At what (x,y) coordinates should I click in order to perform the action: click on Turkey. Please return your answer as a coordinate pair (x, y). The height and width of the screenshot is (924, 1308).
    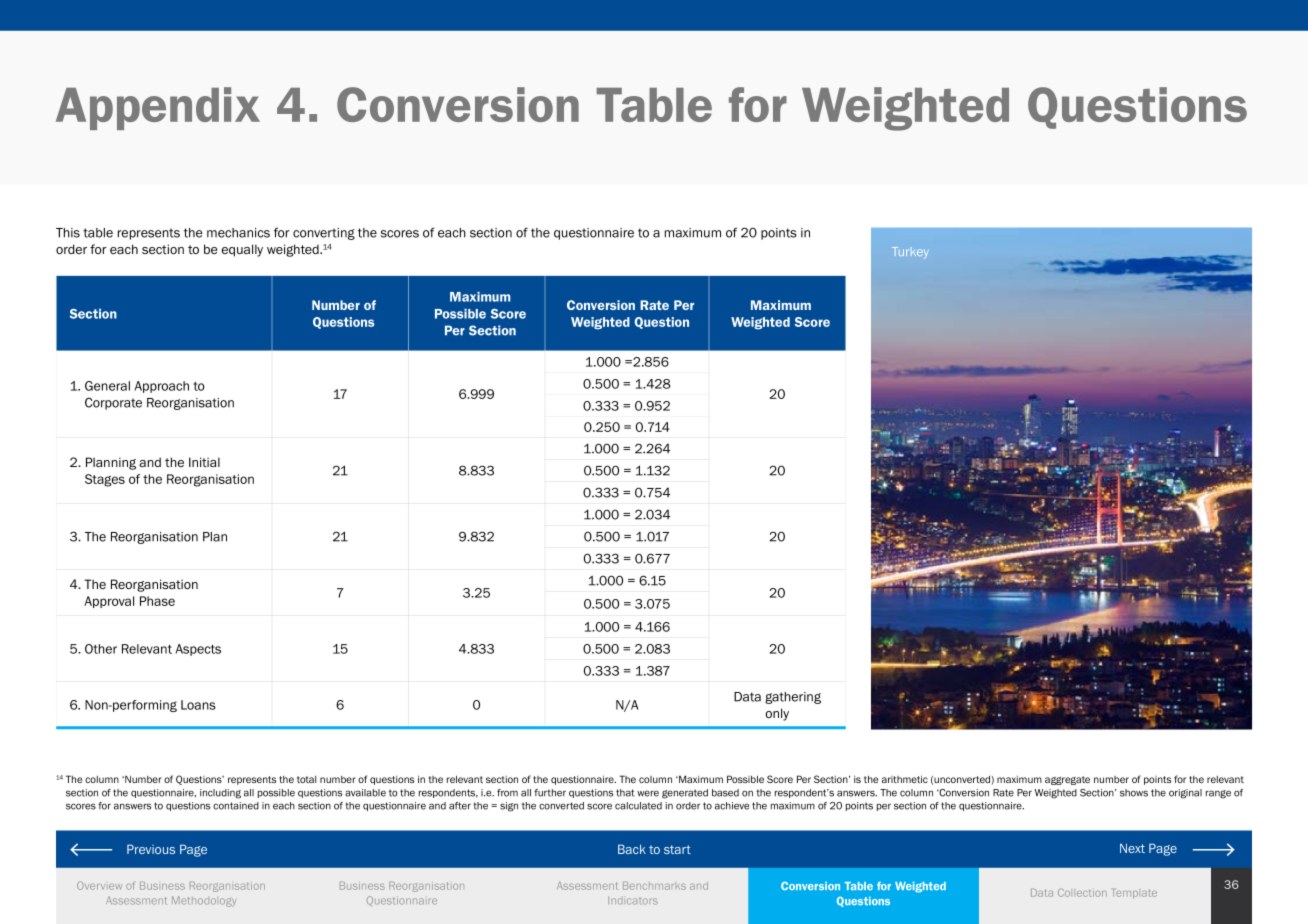
    Looking at the image, I should click on (910, 253).
